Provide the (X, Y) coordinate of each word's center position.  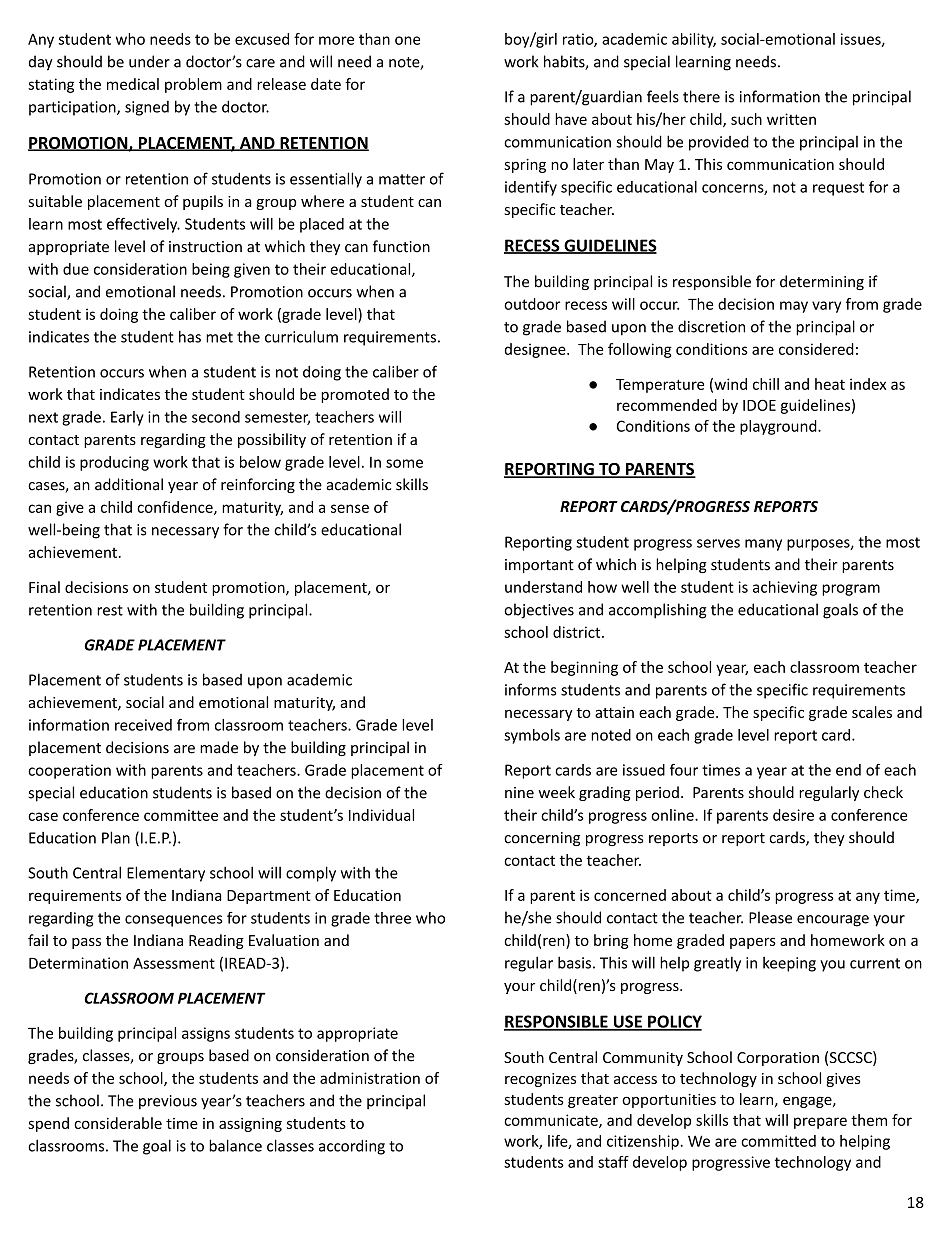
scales (872, 712)
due (76, 269)
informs (531, 689)
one (407, 40)
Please (770, 917)
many (763, 545)
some (404, 463)
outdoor (532, 304)
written (791, 119)
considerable (118, 1123)
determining (822, 282)
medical (133, 84)
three (392, 918)
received (143, 725)
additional (129, 484)
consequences (174, 921)
